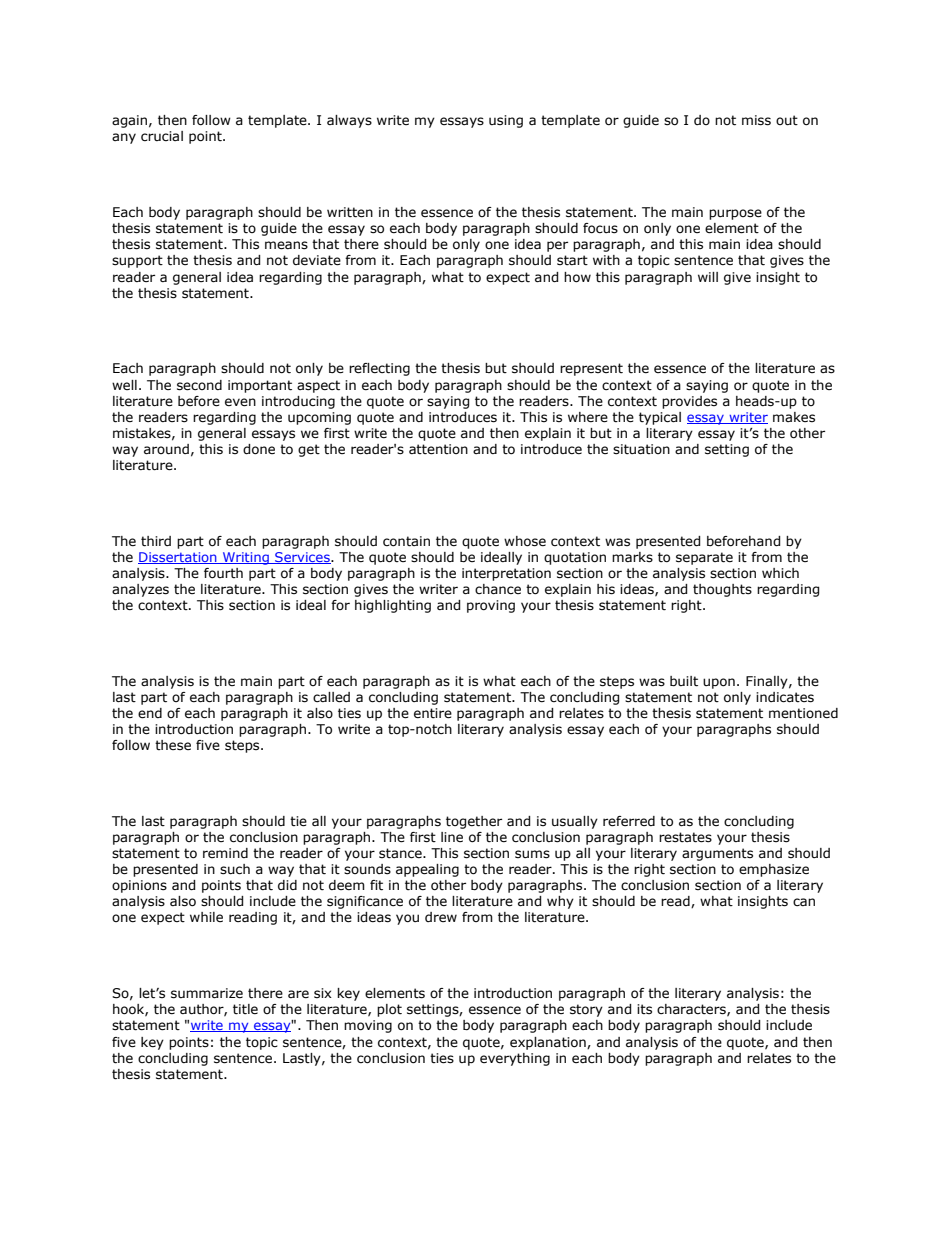 The width and height of the image is (952, 1233). Describe the element at coordinates (756, 120) in the image. I see `miss` at that location.
